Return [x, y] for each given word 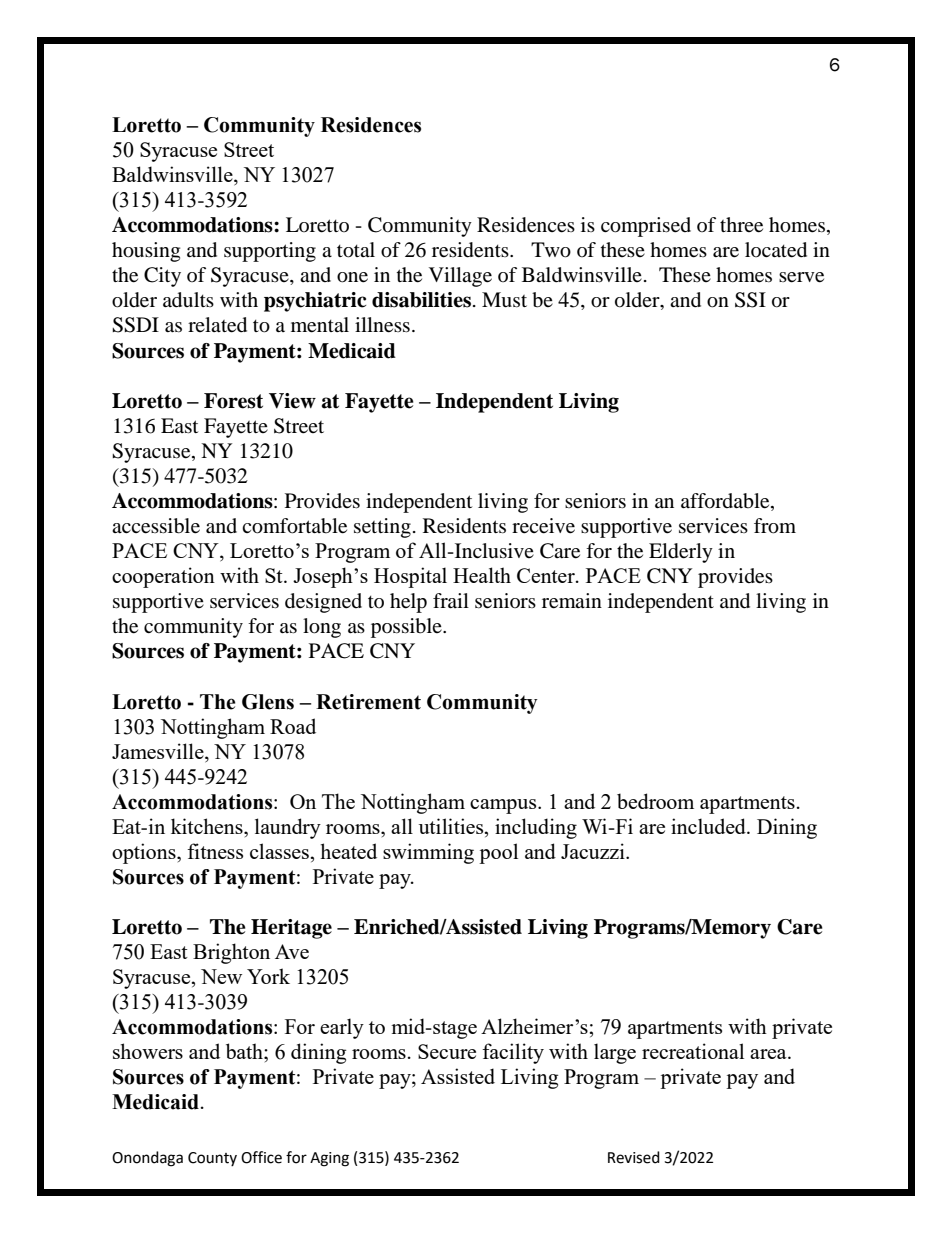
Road [293, 726]
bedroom [655, 801]
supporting [270, 252]
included [709, 826]
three [741, 225]
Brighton [231, 953]
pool [498, 853]
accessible [156, 526]
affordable [726, 502]
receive [543, 526]
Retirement [368, 702]
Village [460, 277]
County [212, 1159]
